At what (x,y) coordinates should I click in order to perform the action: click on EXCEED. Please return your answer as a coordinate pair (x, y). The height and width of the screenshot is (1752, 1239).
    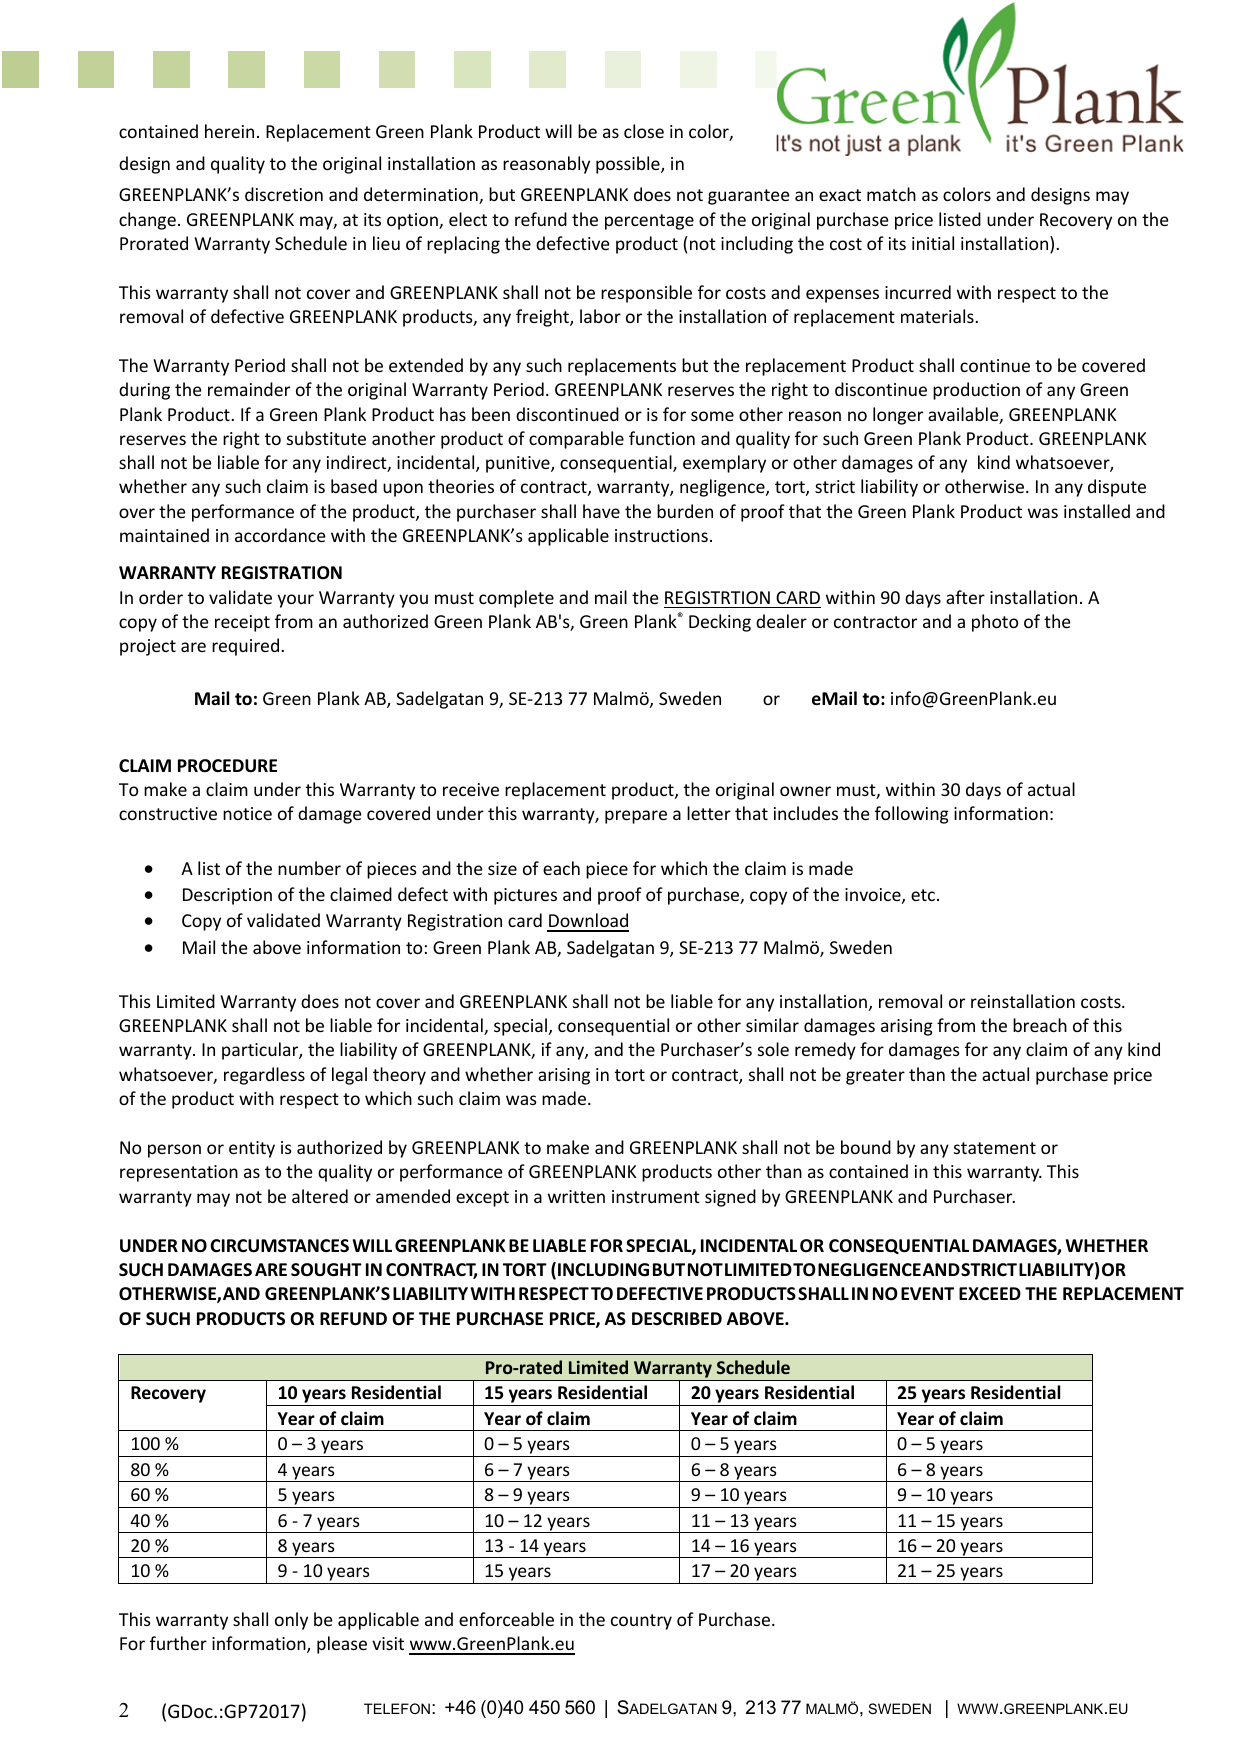
    Looking at the image, I should click on (990, 1293).
